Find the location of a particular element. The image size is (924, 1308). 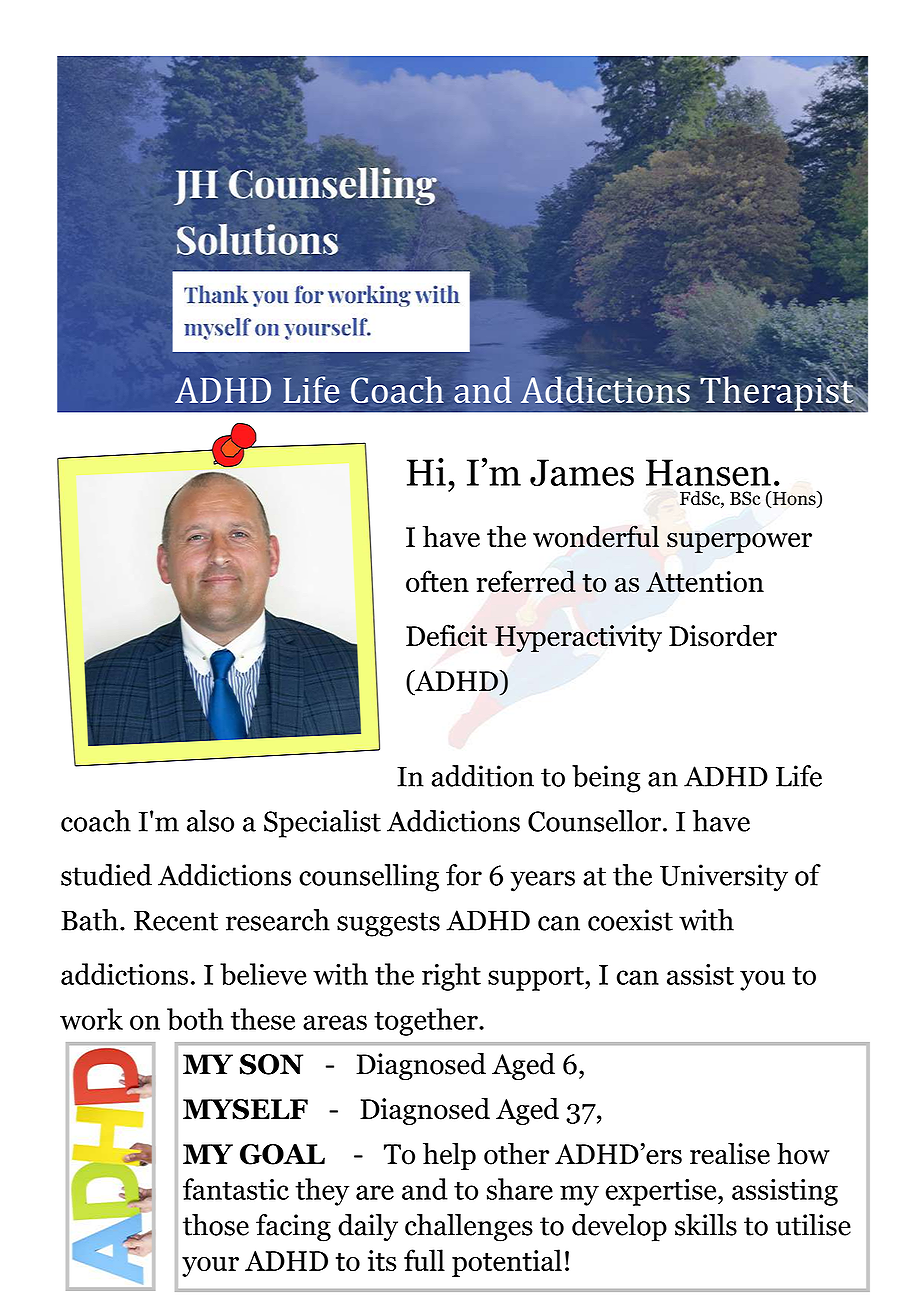

often is located at coordinates (437, 581).
